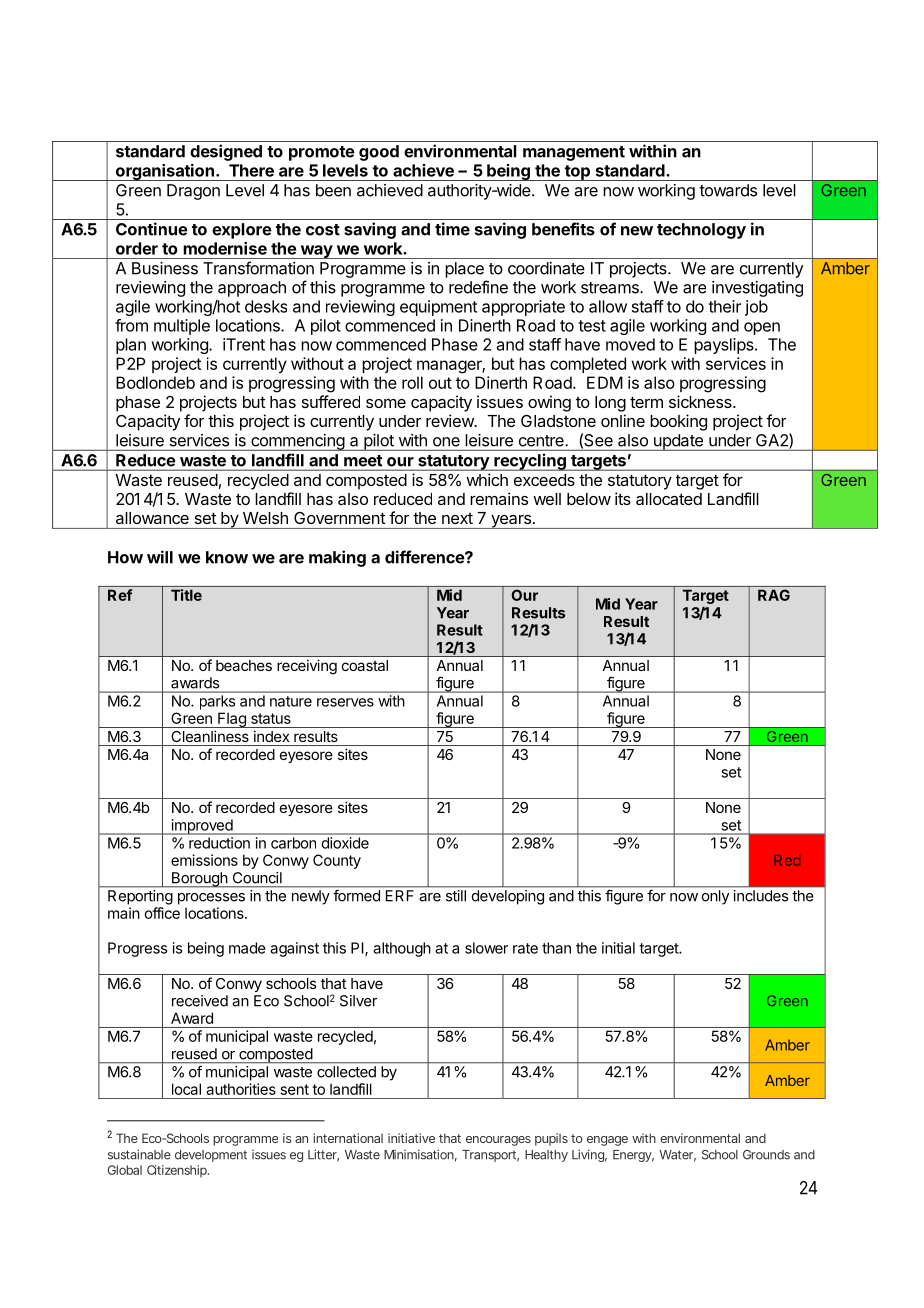 This screenshot has height=1308, width=924. What do you see at coordinates (201, 827) in the screenshot?
I see `improved` at bounding box center [201, 827].
